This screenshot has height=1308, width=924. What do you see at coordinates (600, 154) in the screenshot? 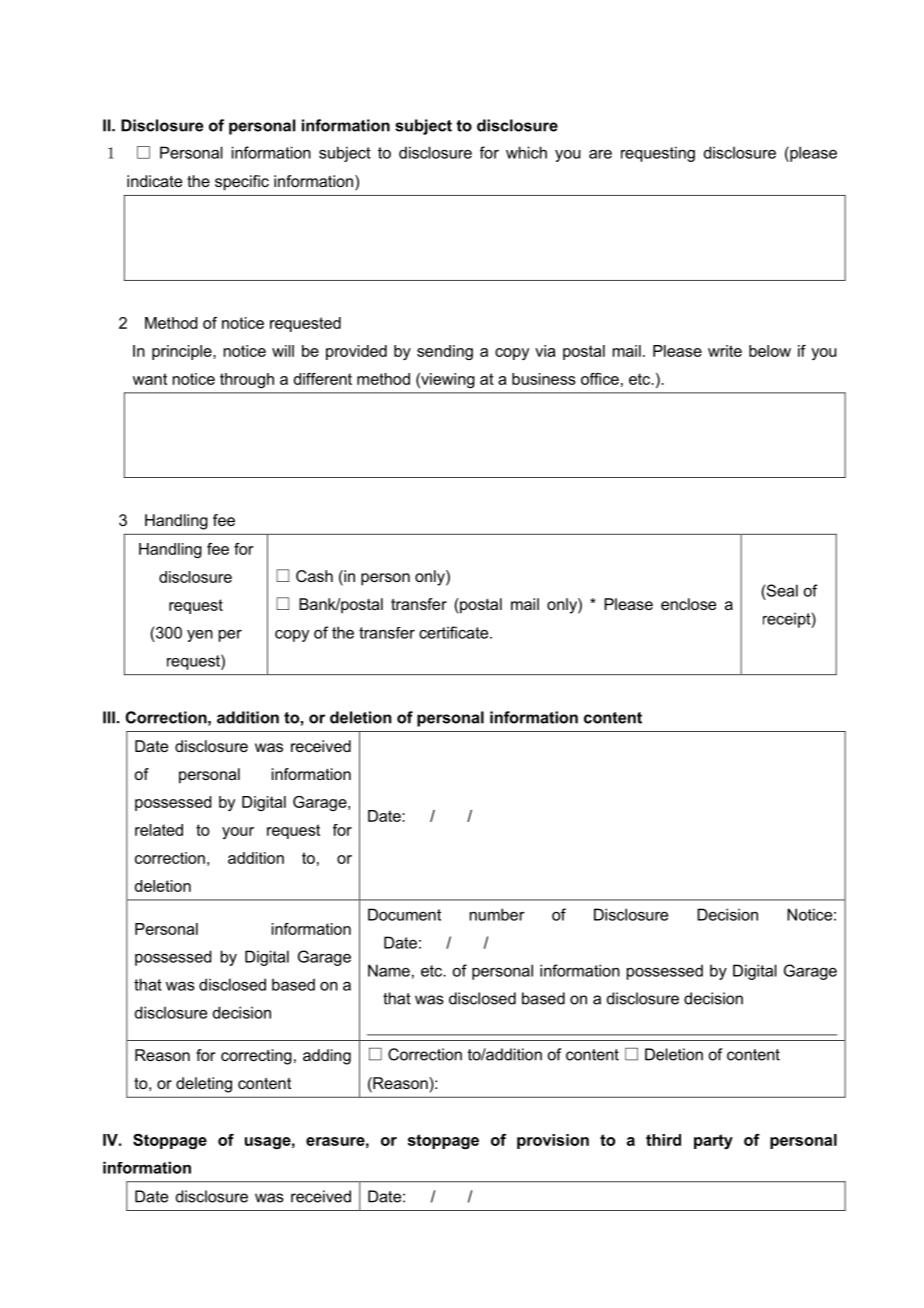
I see `are` at bounding box center [600, 154].
